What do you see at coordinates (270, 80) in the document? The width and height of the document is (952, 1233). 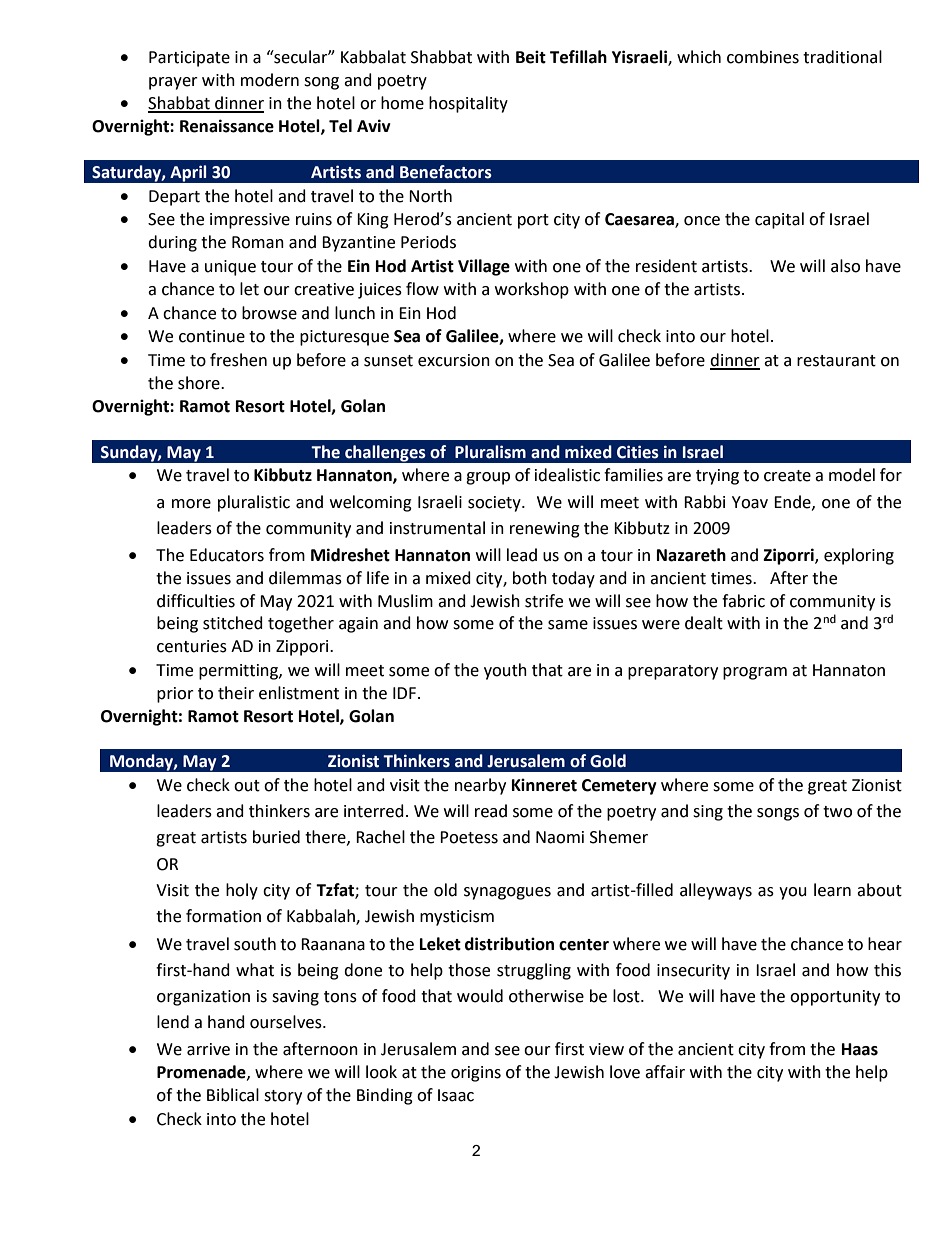 I see `modern` at bounding box center [270, 80].
